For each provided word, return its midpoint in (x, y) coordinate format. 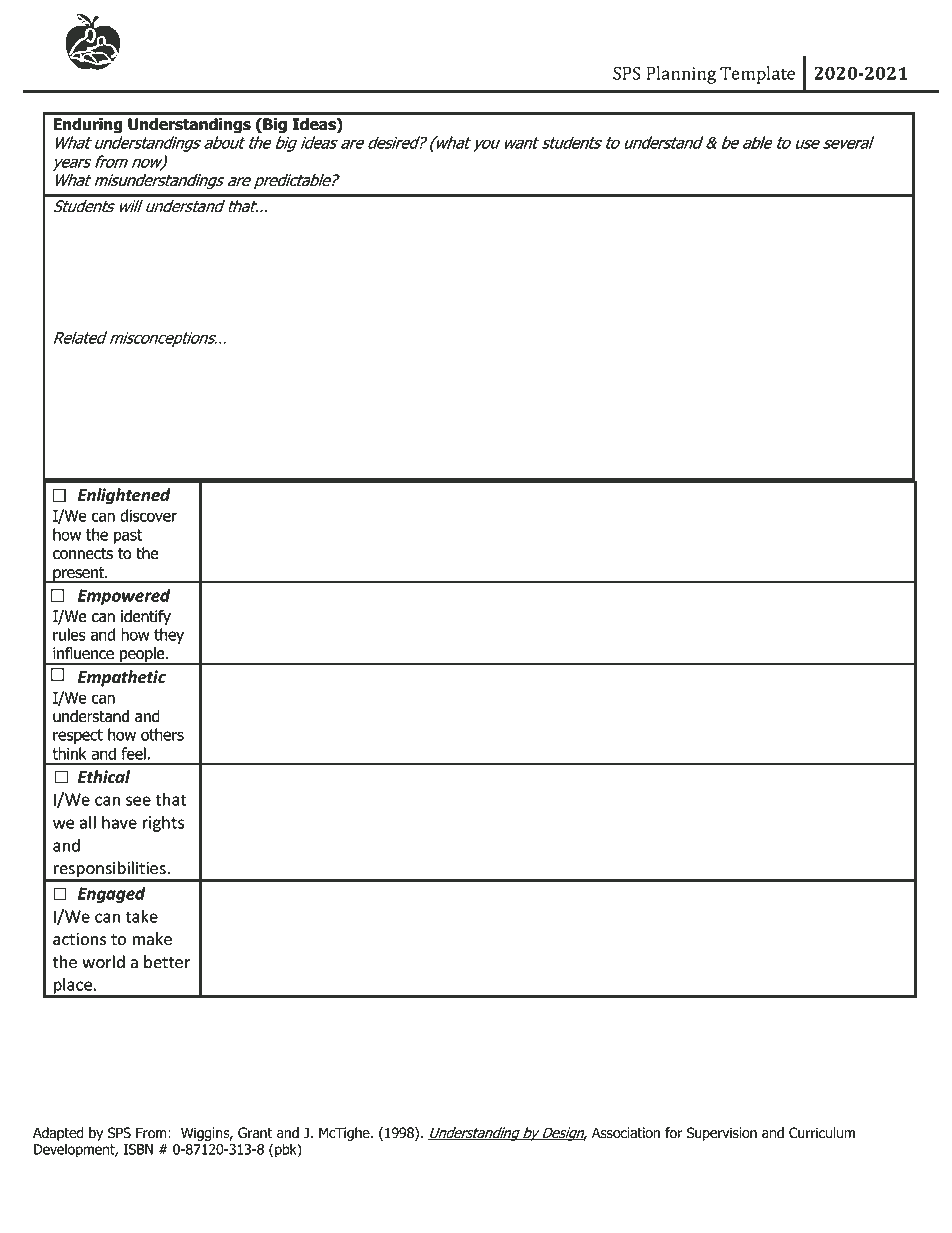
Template (757, 75)
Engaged (112, 895)
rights (163, 824)
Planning (681, 75)
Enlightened (124, 496)
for (673, 1133)
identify (146, 617)
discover (148, 515)
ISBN (138, 1149)
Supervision (722, 1134)
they (169, 636)
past (128, 536)
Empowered (124, 597)
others (162, 734)
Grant (255, 1133)
